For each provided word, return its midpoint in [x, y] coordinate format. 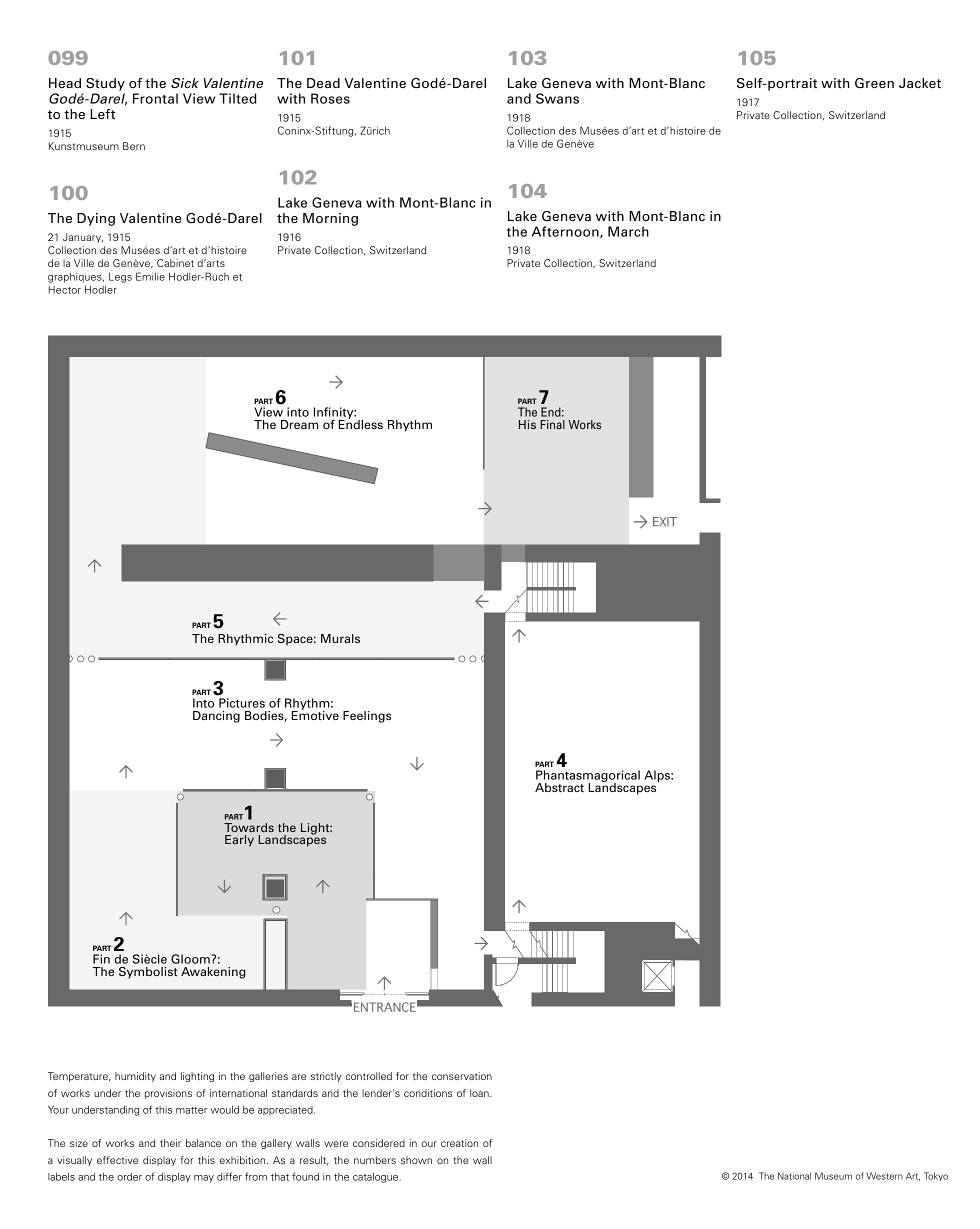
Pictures [242, 703]
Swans [557, 98]
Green [874, 83]
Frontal [155, 98]
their [170, 1143]
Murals [340, 638]
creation [459, 1143]
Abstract [559, 787]
